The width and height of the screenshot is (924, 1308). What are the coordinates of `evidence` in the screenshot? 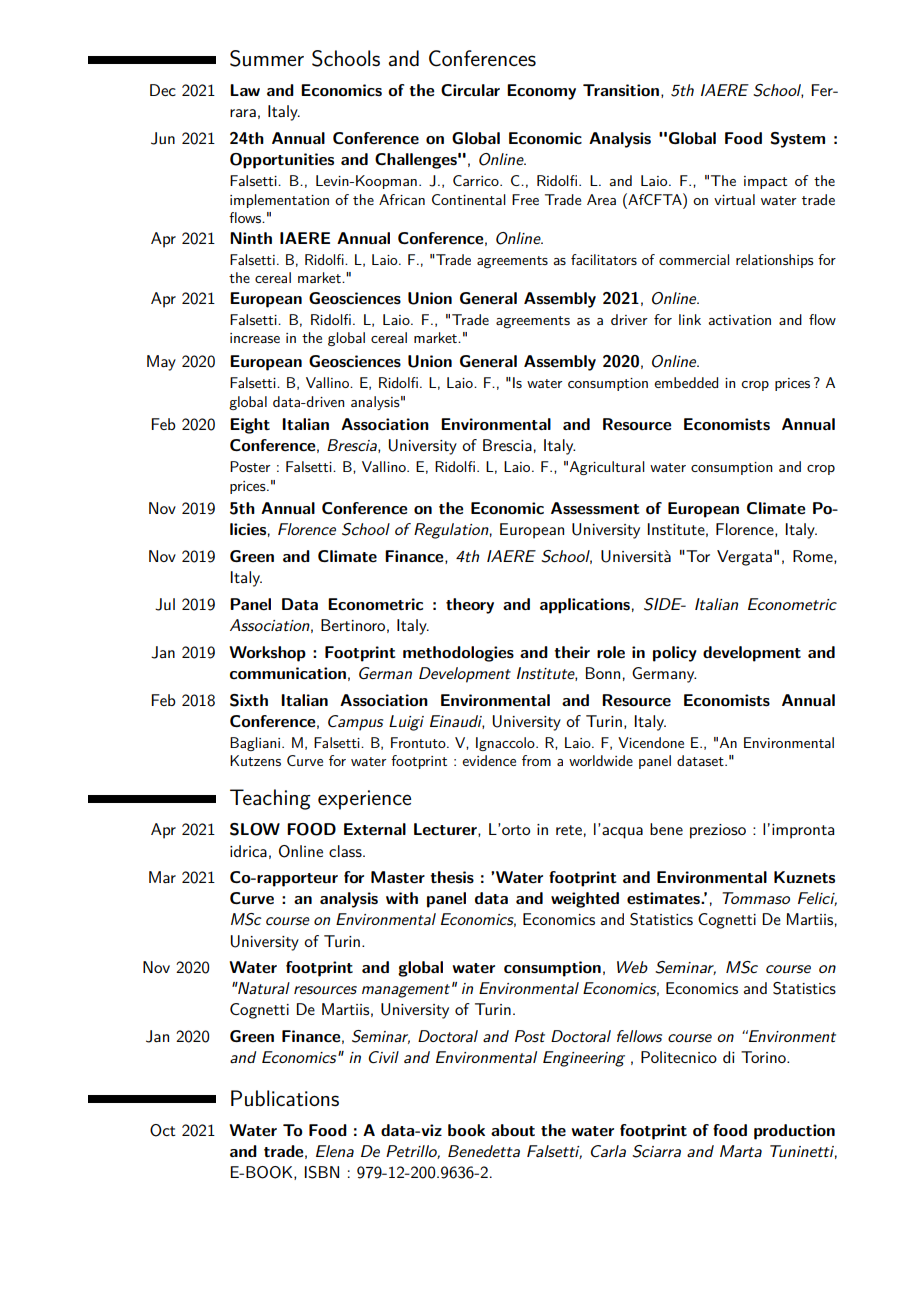 It's located at (489, 760).
